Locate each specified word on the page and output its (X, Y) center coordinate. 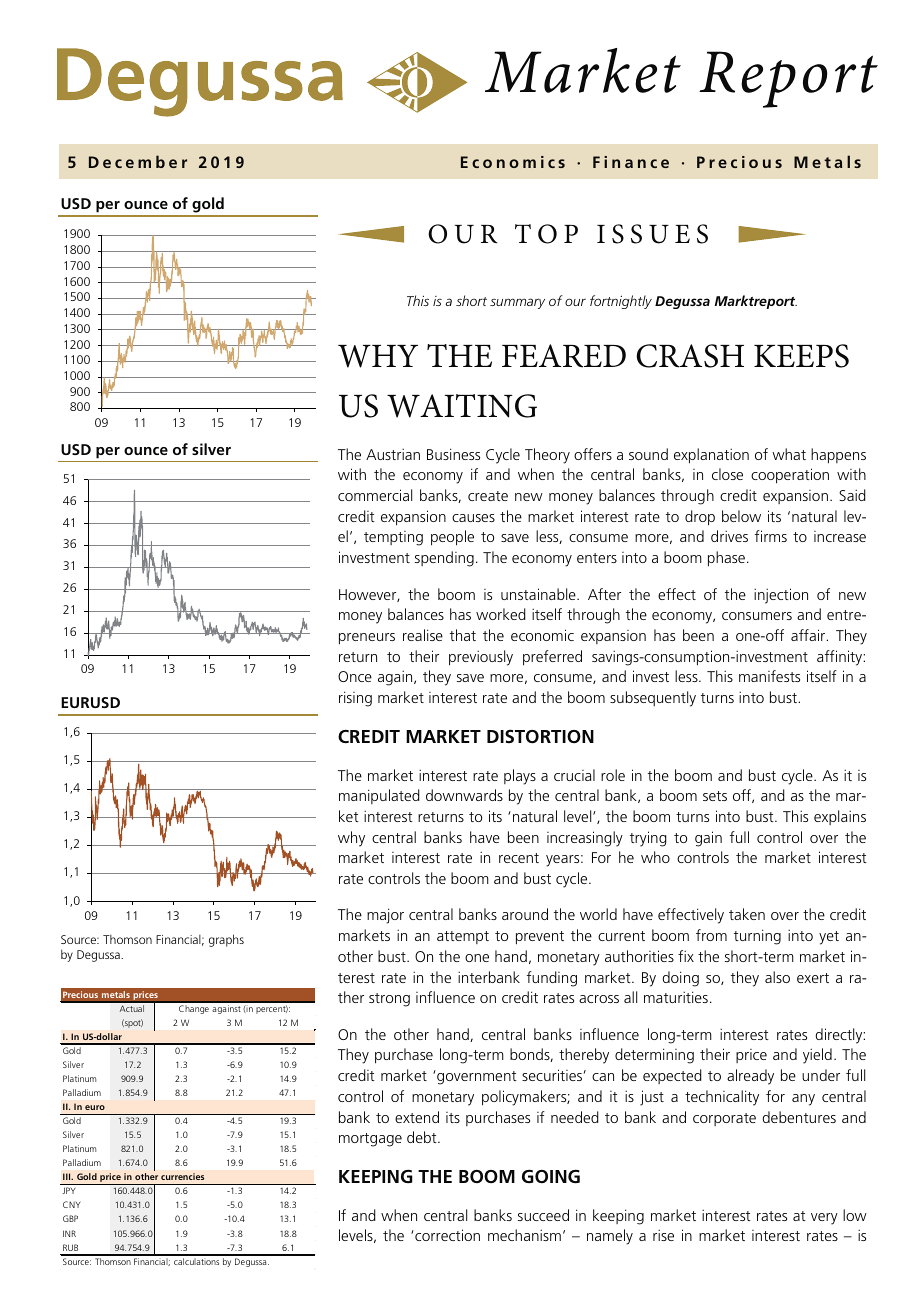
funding (552, 979)
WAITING (462, 406)
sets (715, 796)
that (463, 635)
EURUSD (90, 702)
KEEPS (801, 356)
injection (781, 596)
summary (517, 303)
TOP (546, 234)
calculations (196, 1261)
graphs (226, 940)
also (777, 977)
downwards (464, 795)
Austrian (393, 454)
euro (95, 1107)
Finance (631, 162)
